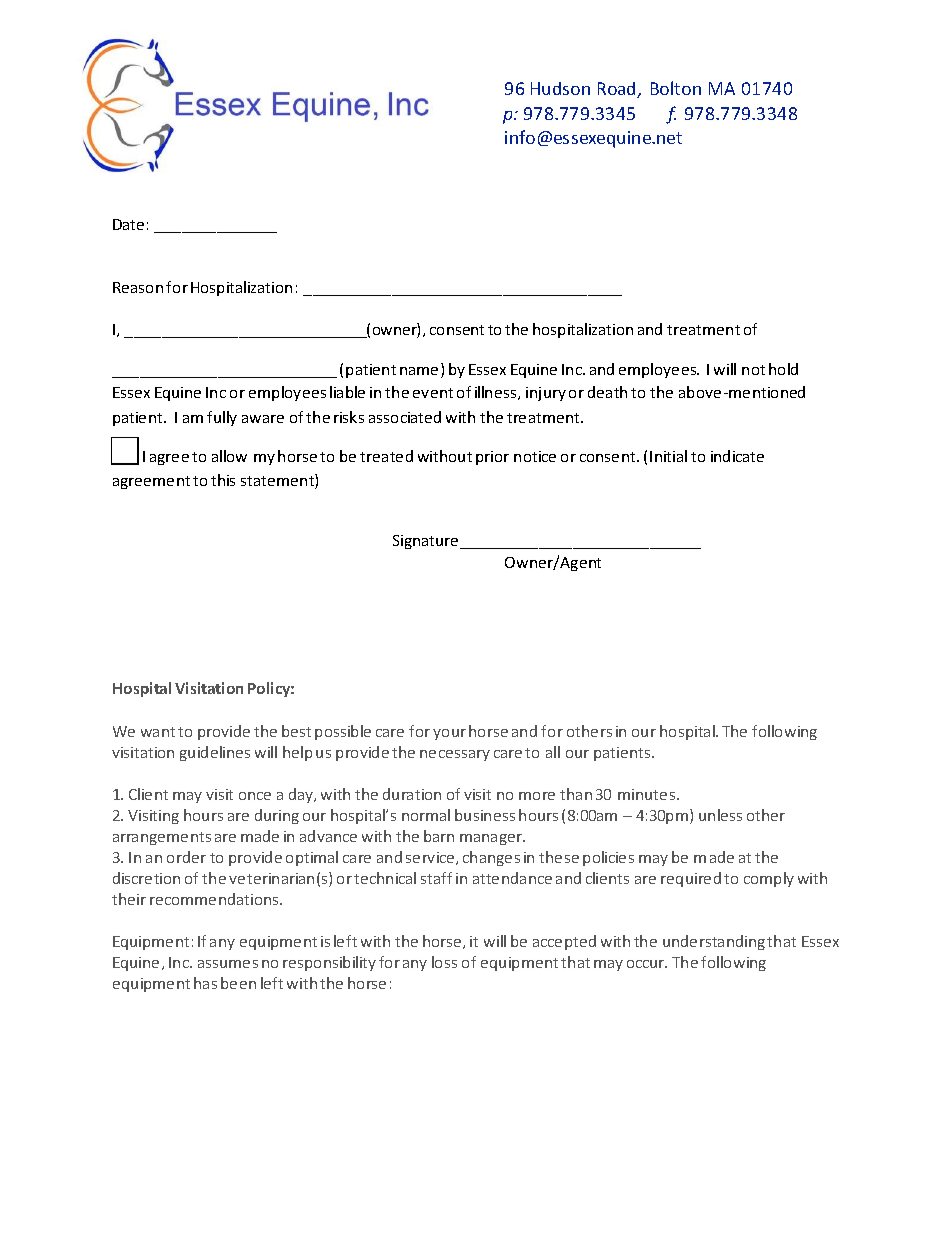 The width and height of the page is (952, 1233). Describe the element at coordinates (223, 480) in the page. I see `this` at that location.
